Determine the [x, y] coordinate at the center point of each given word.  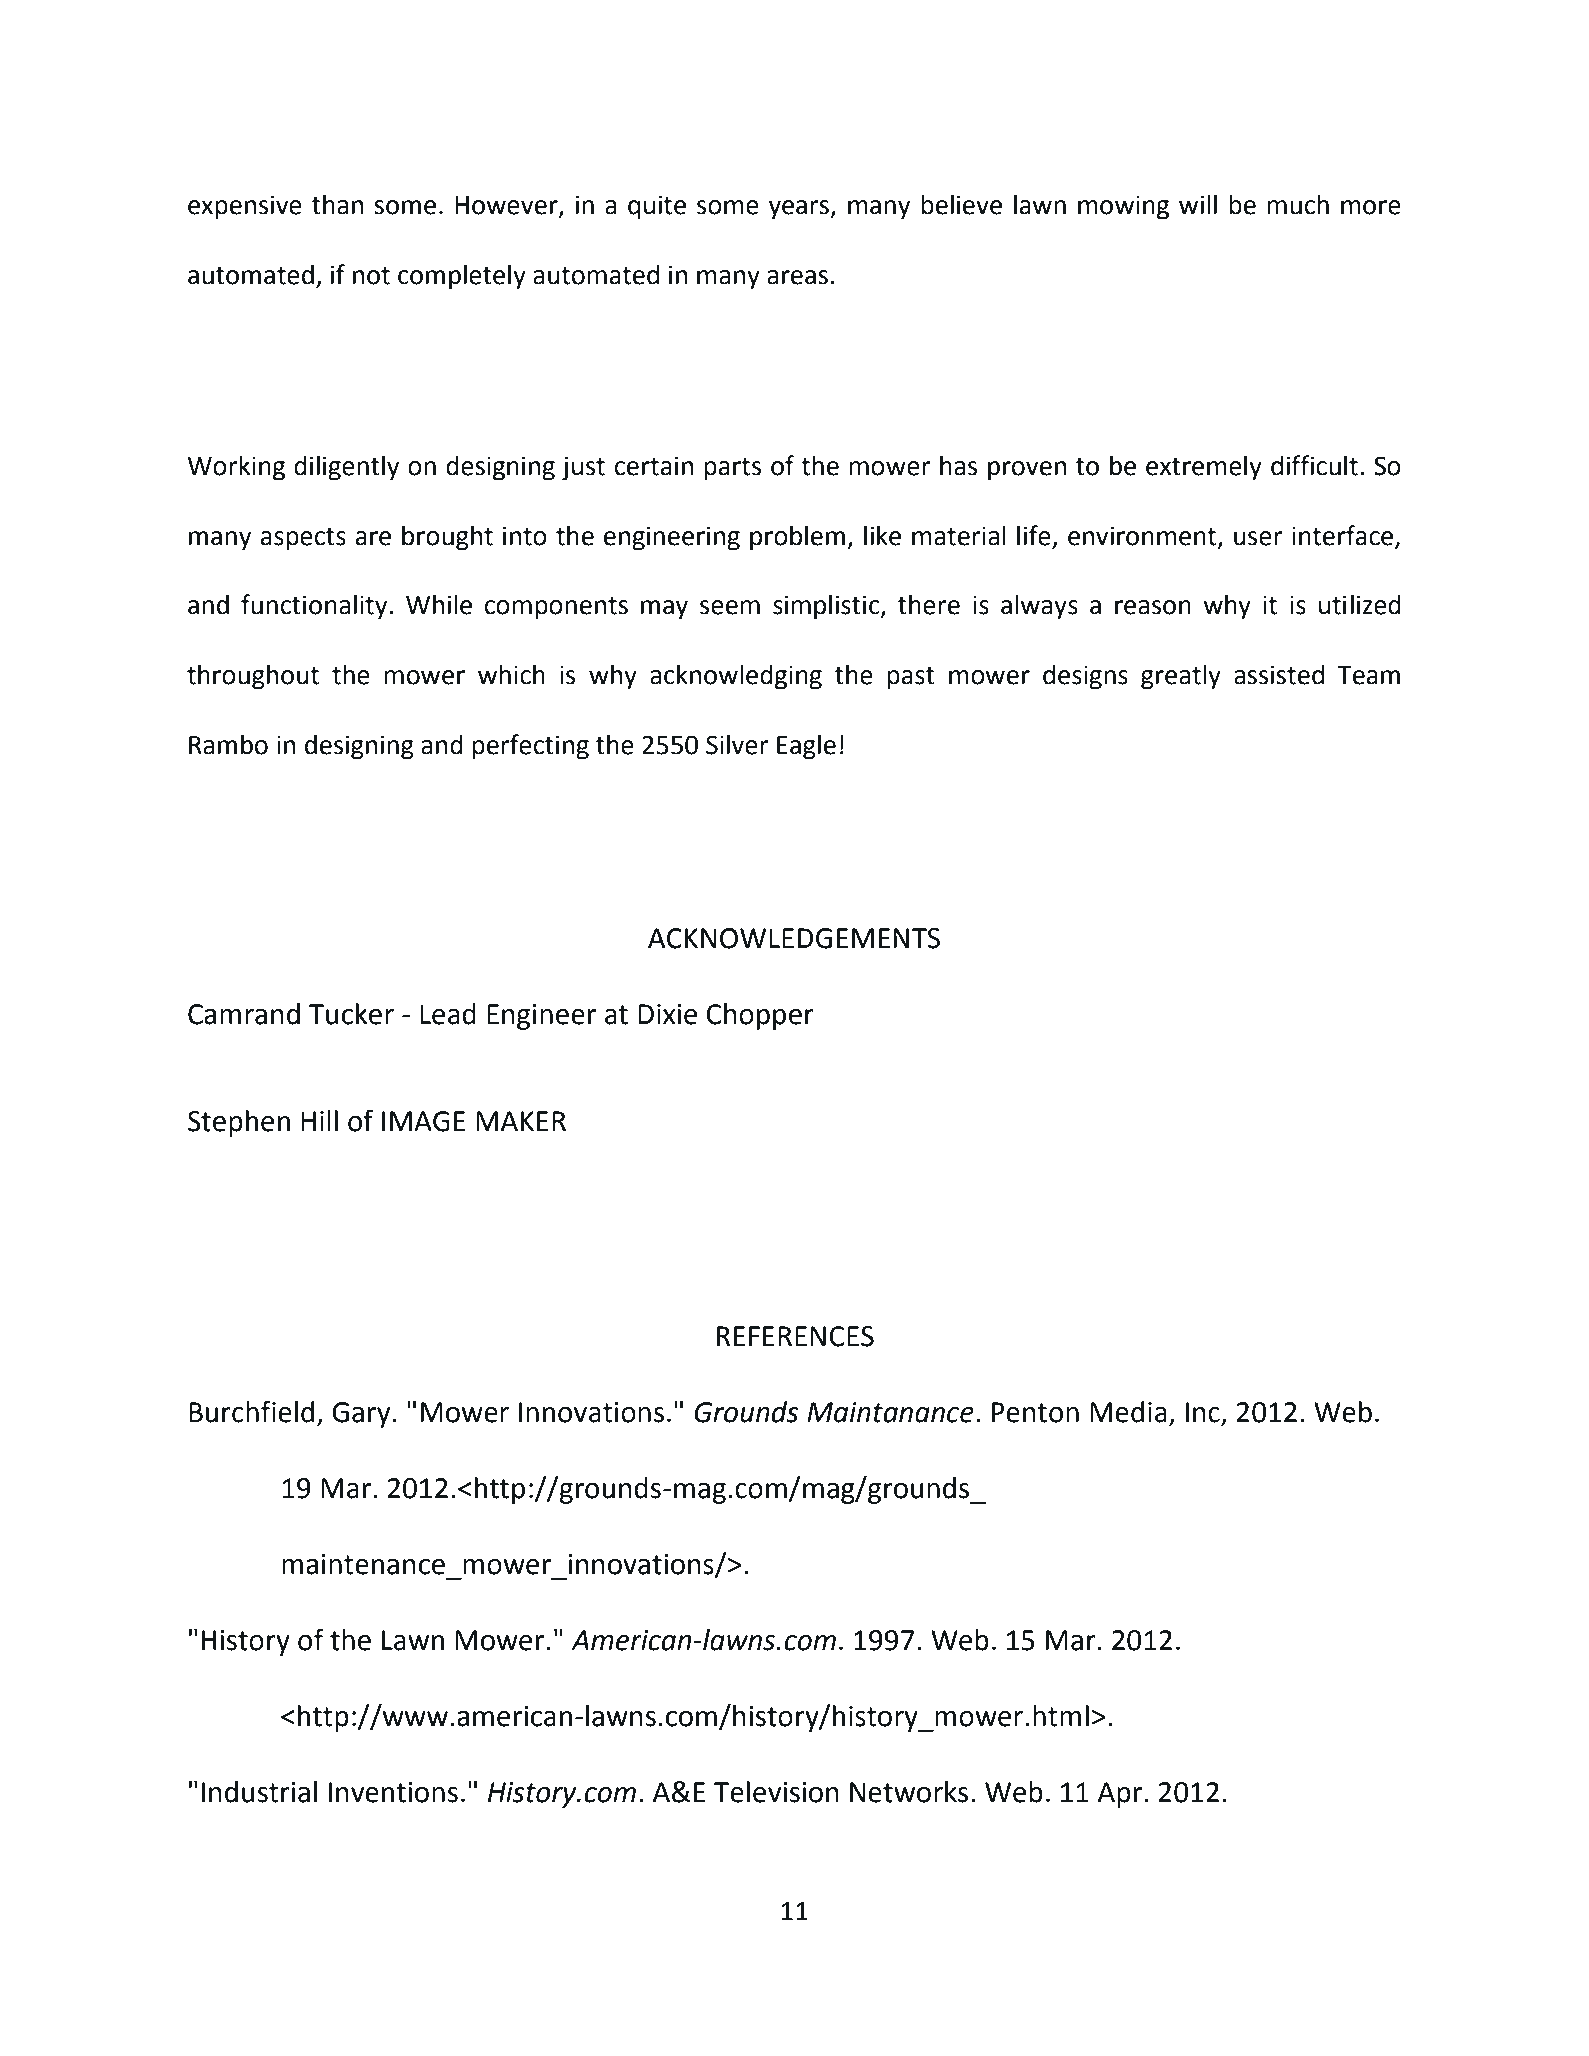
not [371, 276]
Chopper [760, 1016]
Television [776, 1792]
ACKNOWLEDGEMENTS [794, 938]
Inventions [393, 1792]
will [1198, 204]
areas [797, 277]
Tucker [351, 1014]
